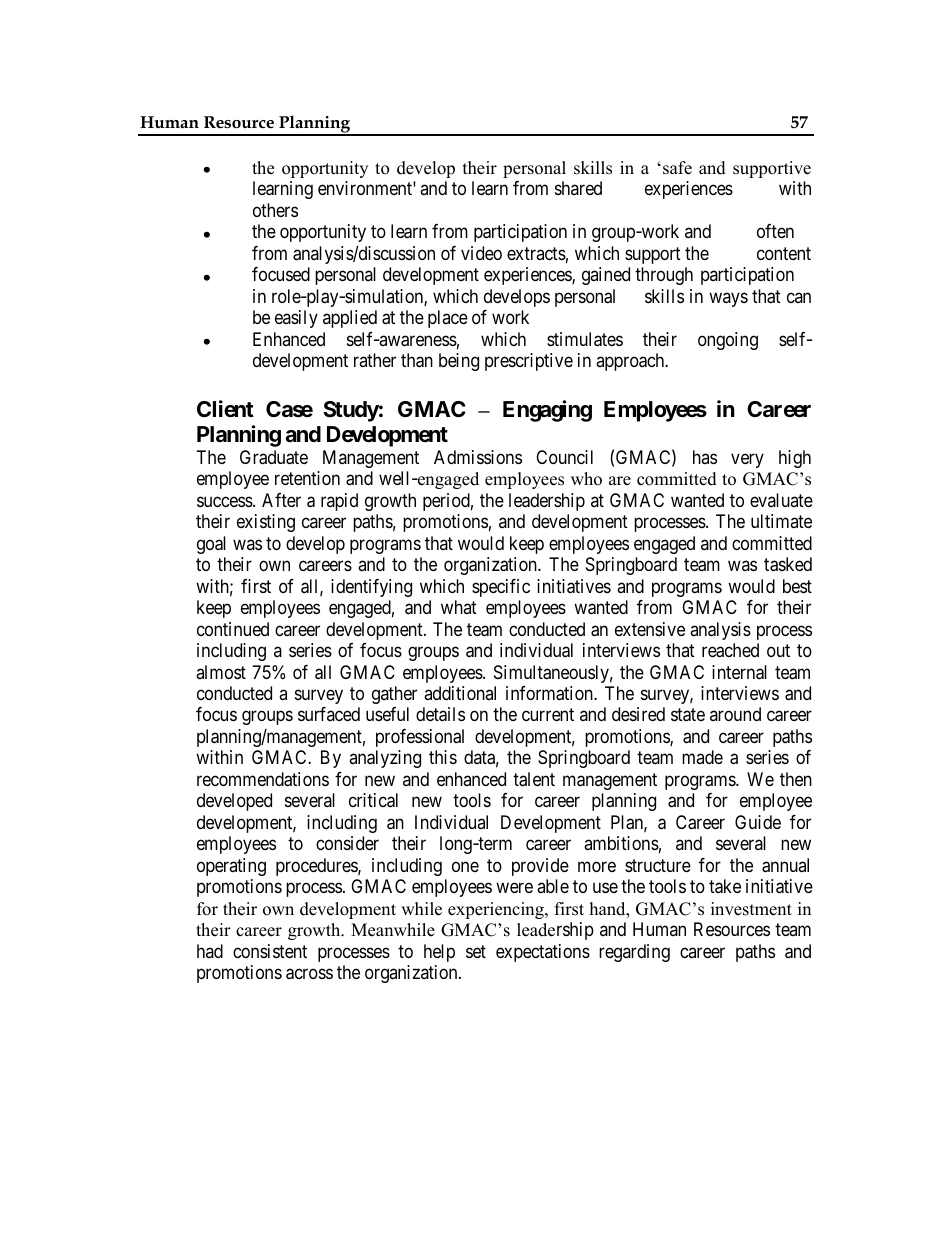 The height and width of the screenshot is (1233, 952). What do you see at coordinates (578, 188) in the screenshot?
I see `shared` at bounding box center [578, 188].
